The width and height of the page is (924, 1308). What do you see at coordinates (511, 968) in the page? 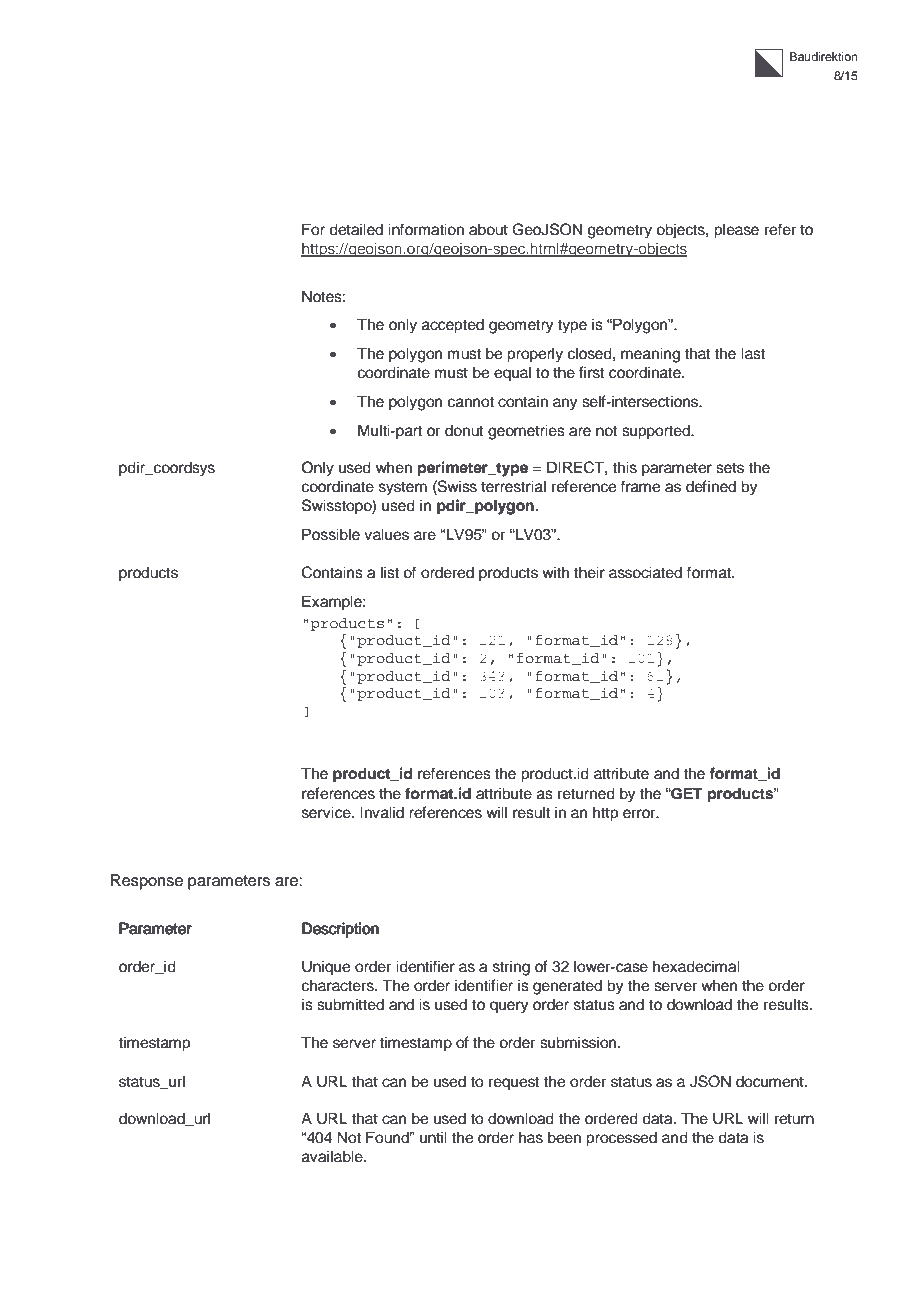
I see `string` at bounding box center [511, 968].
